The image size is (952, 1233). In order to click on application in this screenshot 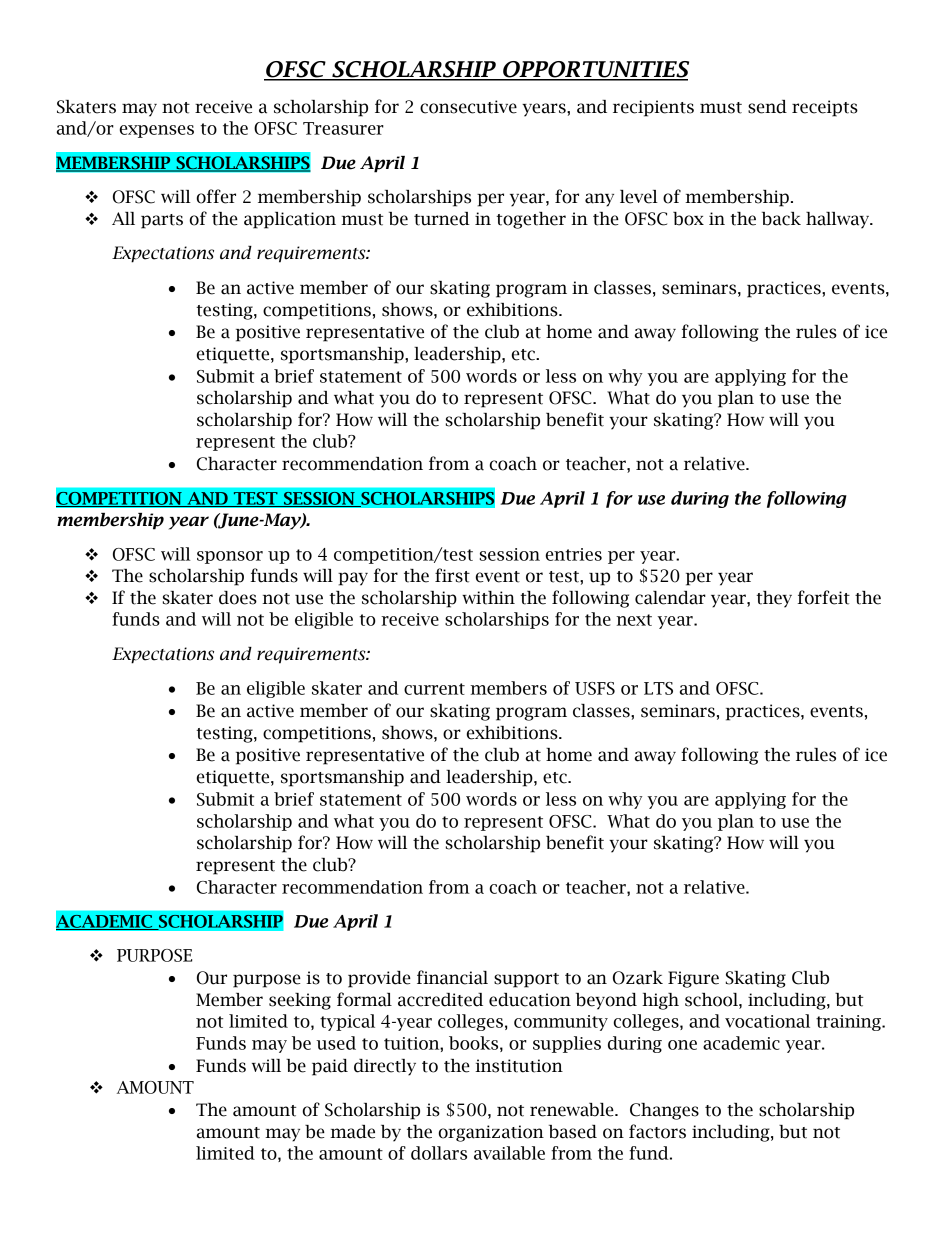, I will do `click(290, 220)`.
